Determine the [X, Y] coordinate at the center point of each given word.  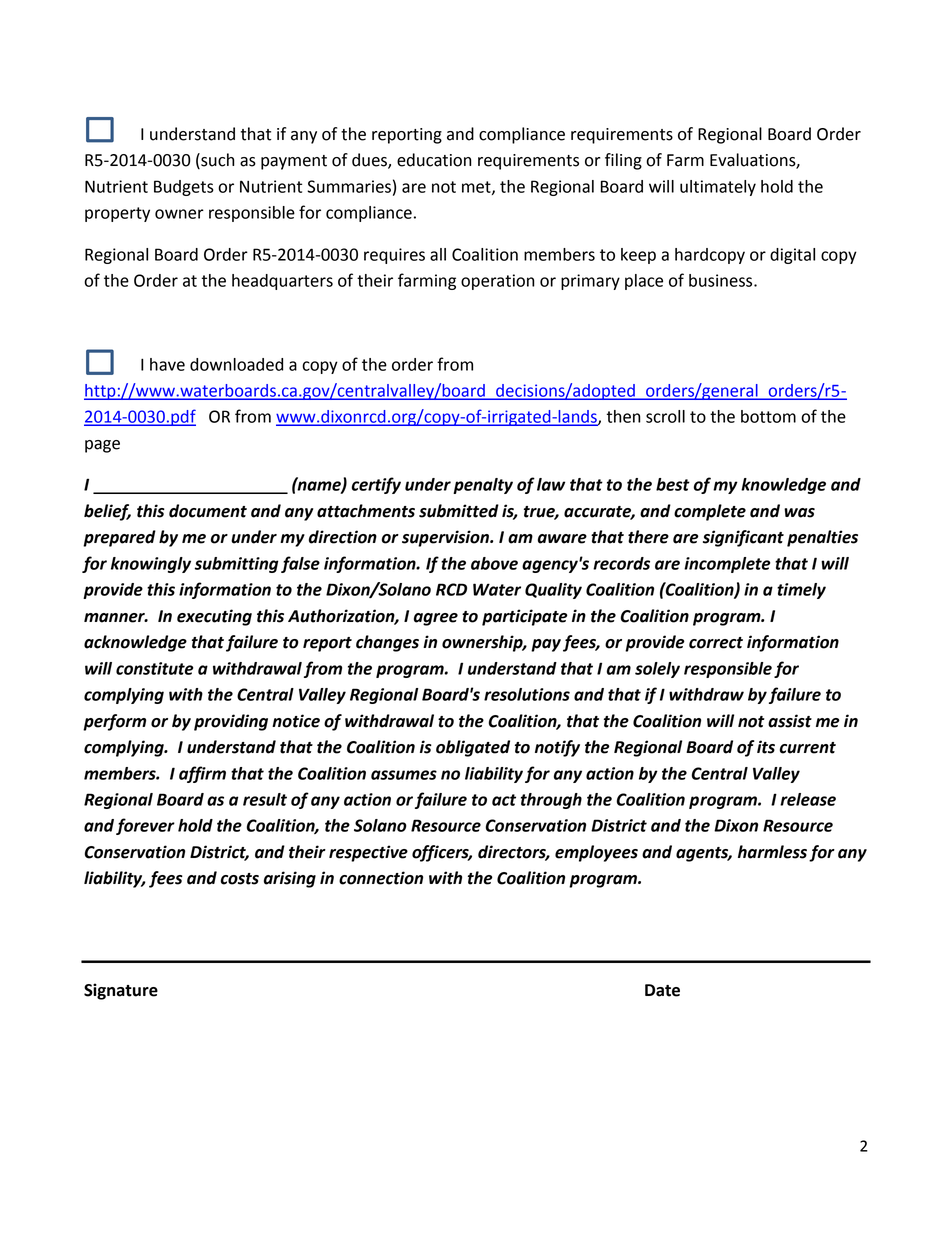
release [808, 799]
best [673, 484]
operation [498, 282]
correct [716, 643]
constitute [154, 668]
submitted [459, 511]
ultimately [718, 188]
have [167, 364]
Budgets [184, 188]
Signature [121, 991]
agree [436, 619]
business [722, 280]
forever [145, 826]
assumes [404, 775]
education [434, 160]
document [208, 511]
